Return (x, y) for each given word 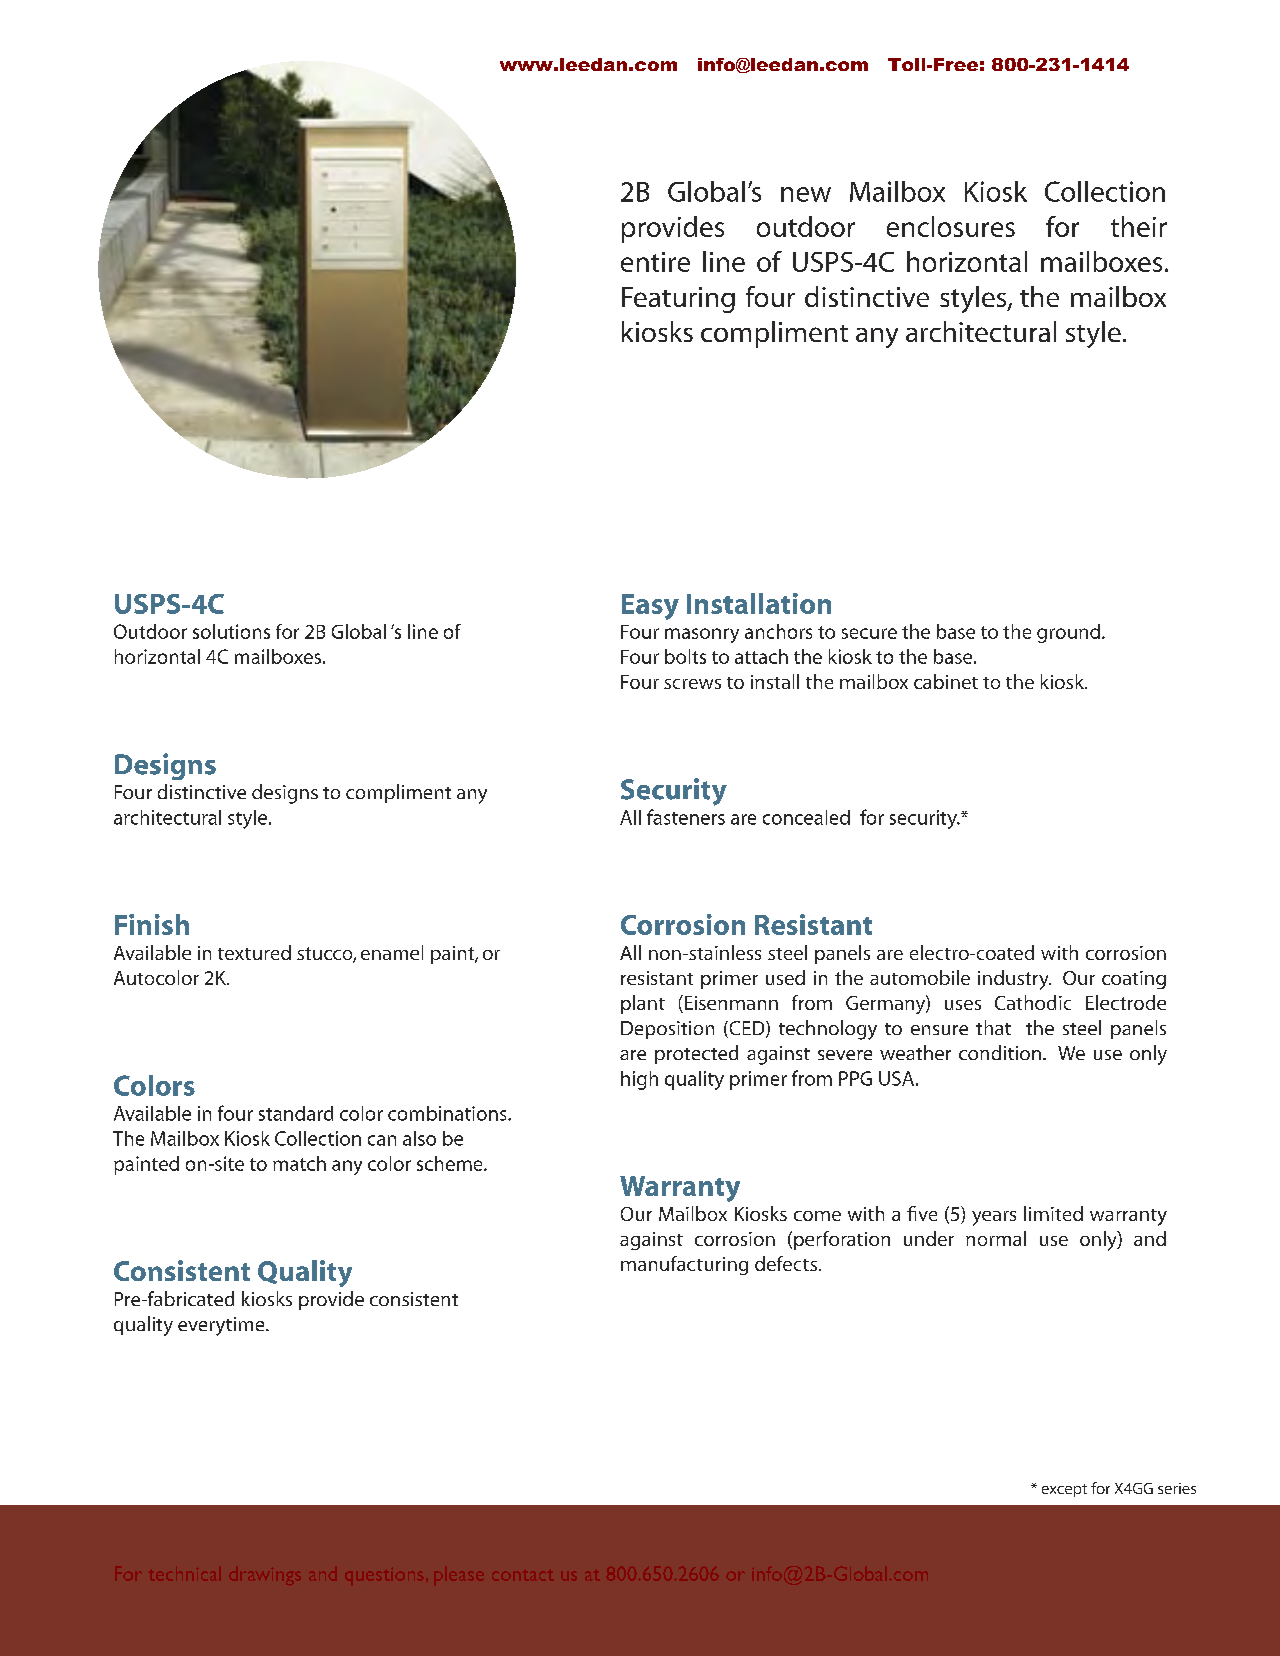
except (1064, 1490)
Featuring (678, 300)
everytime (222, 1326)
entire (655, 262)
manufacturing (684, 1265)
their (1139, 226)
